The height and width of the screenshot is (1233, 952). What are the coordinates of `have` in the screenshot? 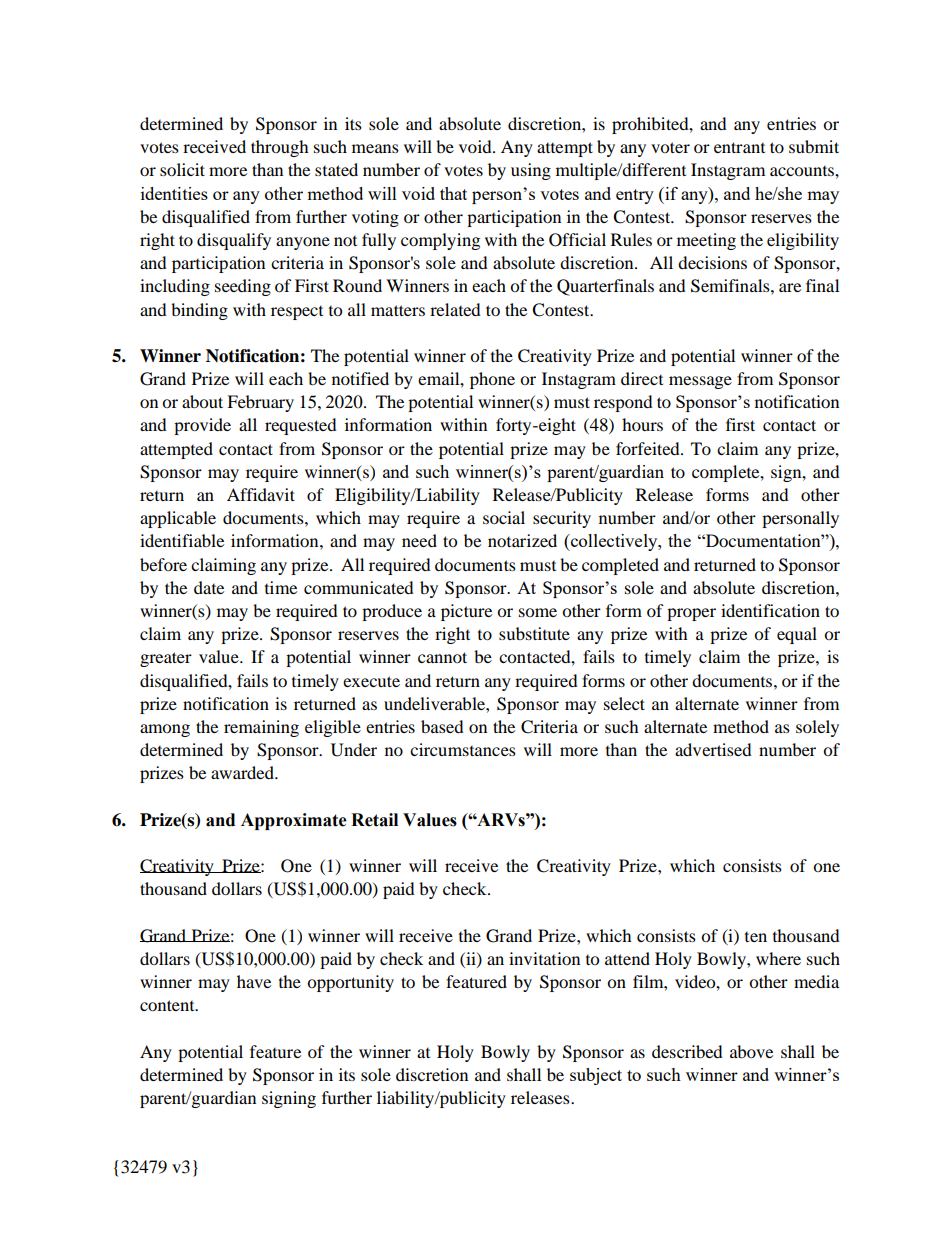 It's located at (254, 981).
